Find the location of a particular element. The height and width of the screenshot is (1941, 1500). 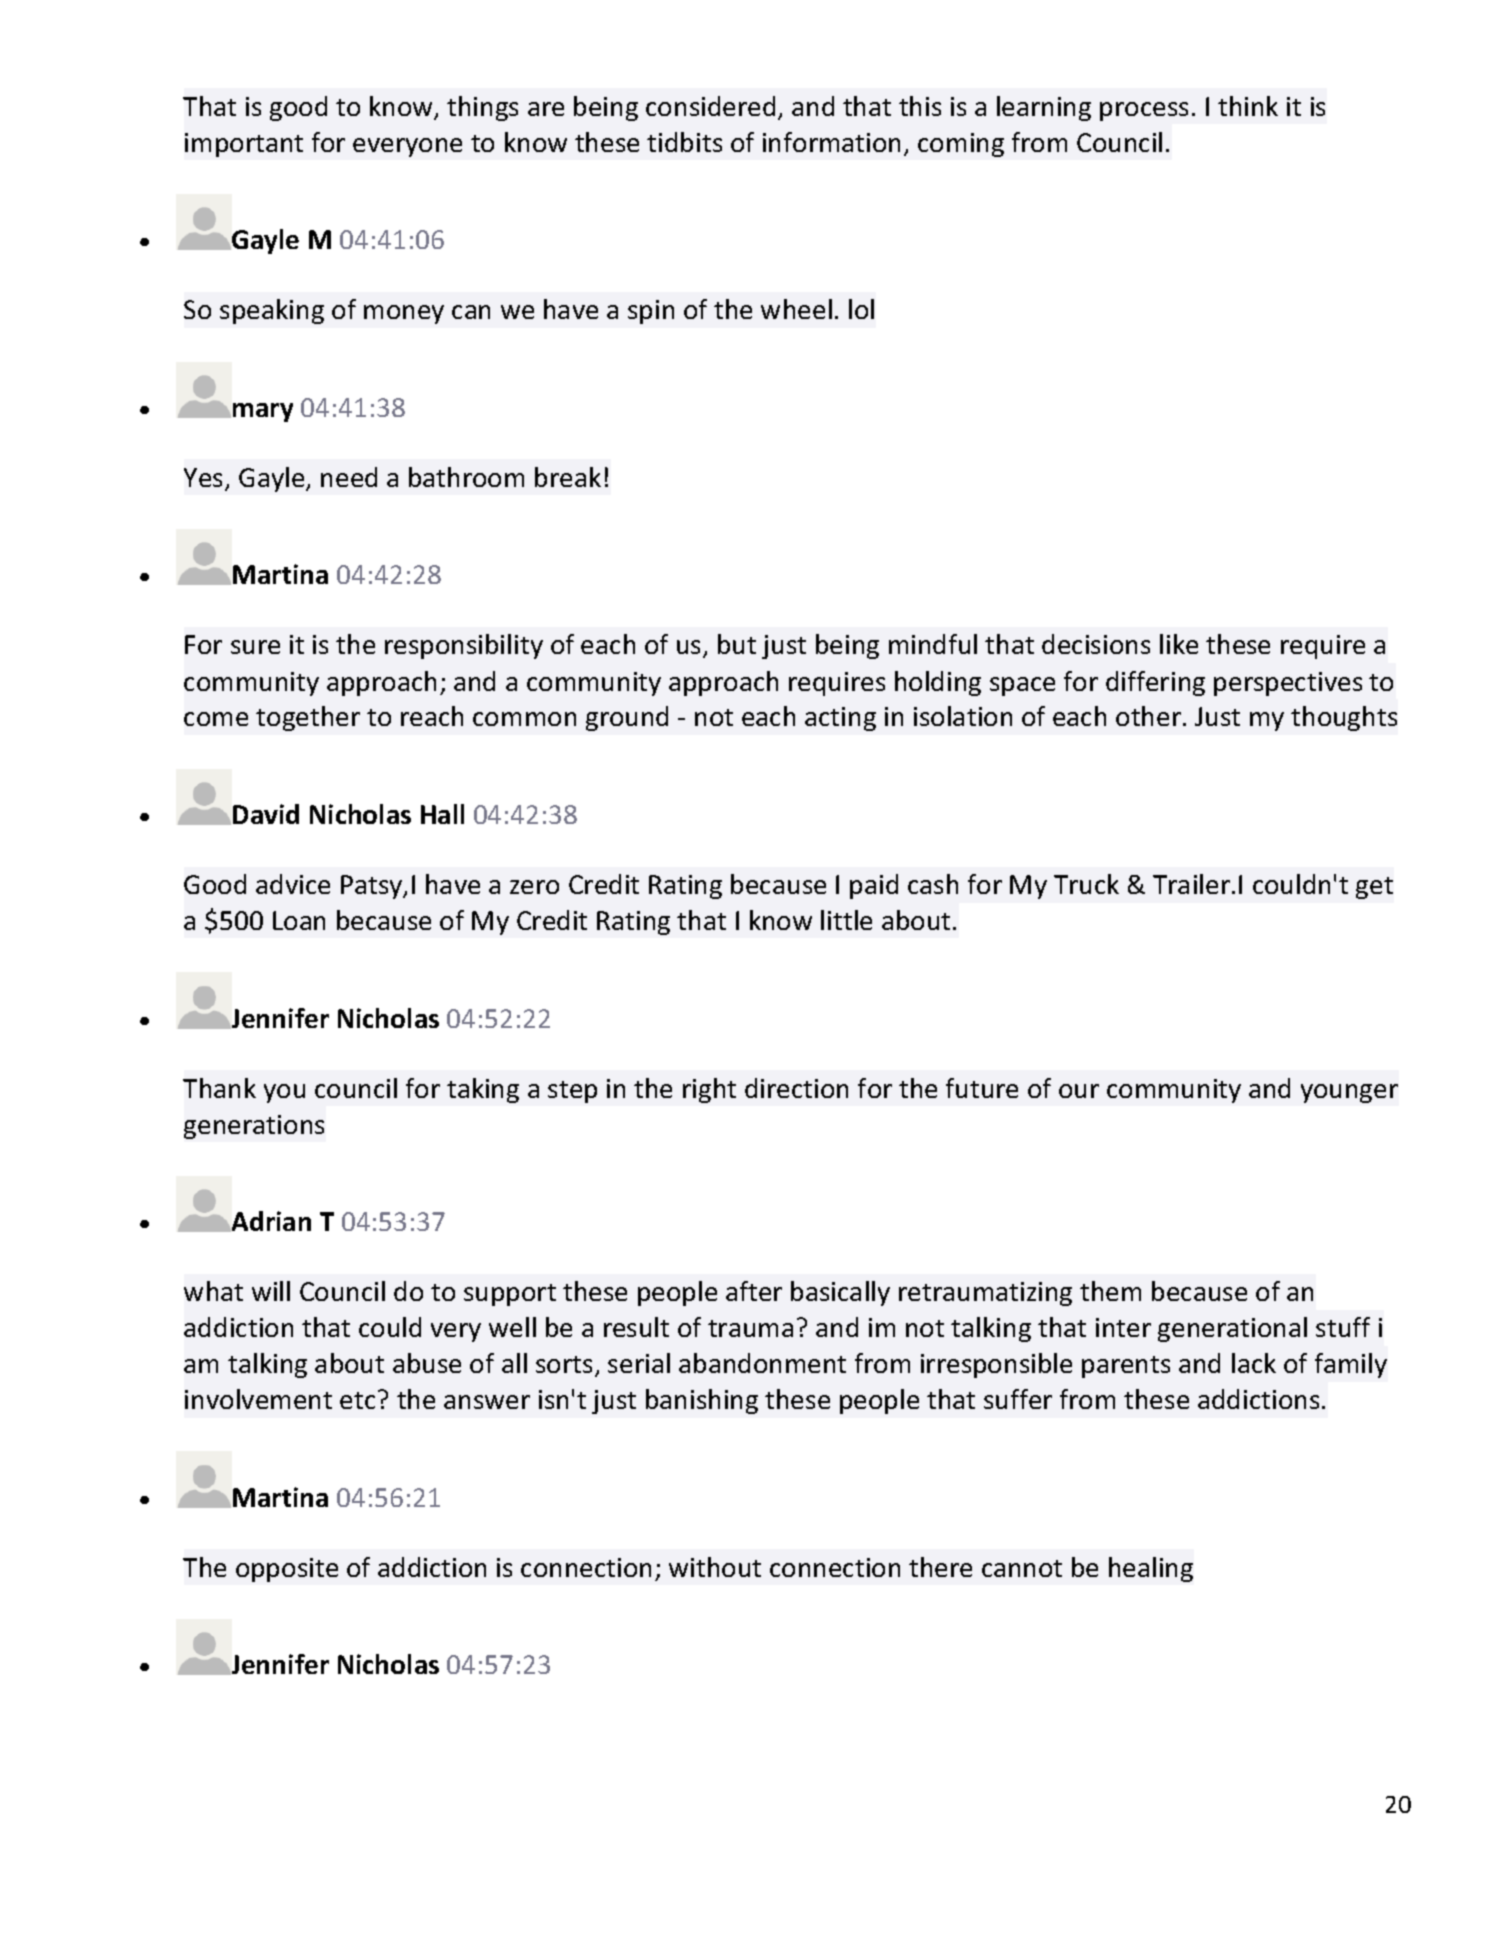

direction is located at coordinates (796, 1088).
